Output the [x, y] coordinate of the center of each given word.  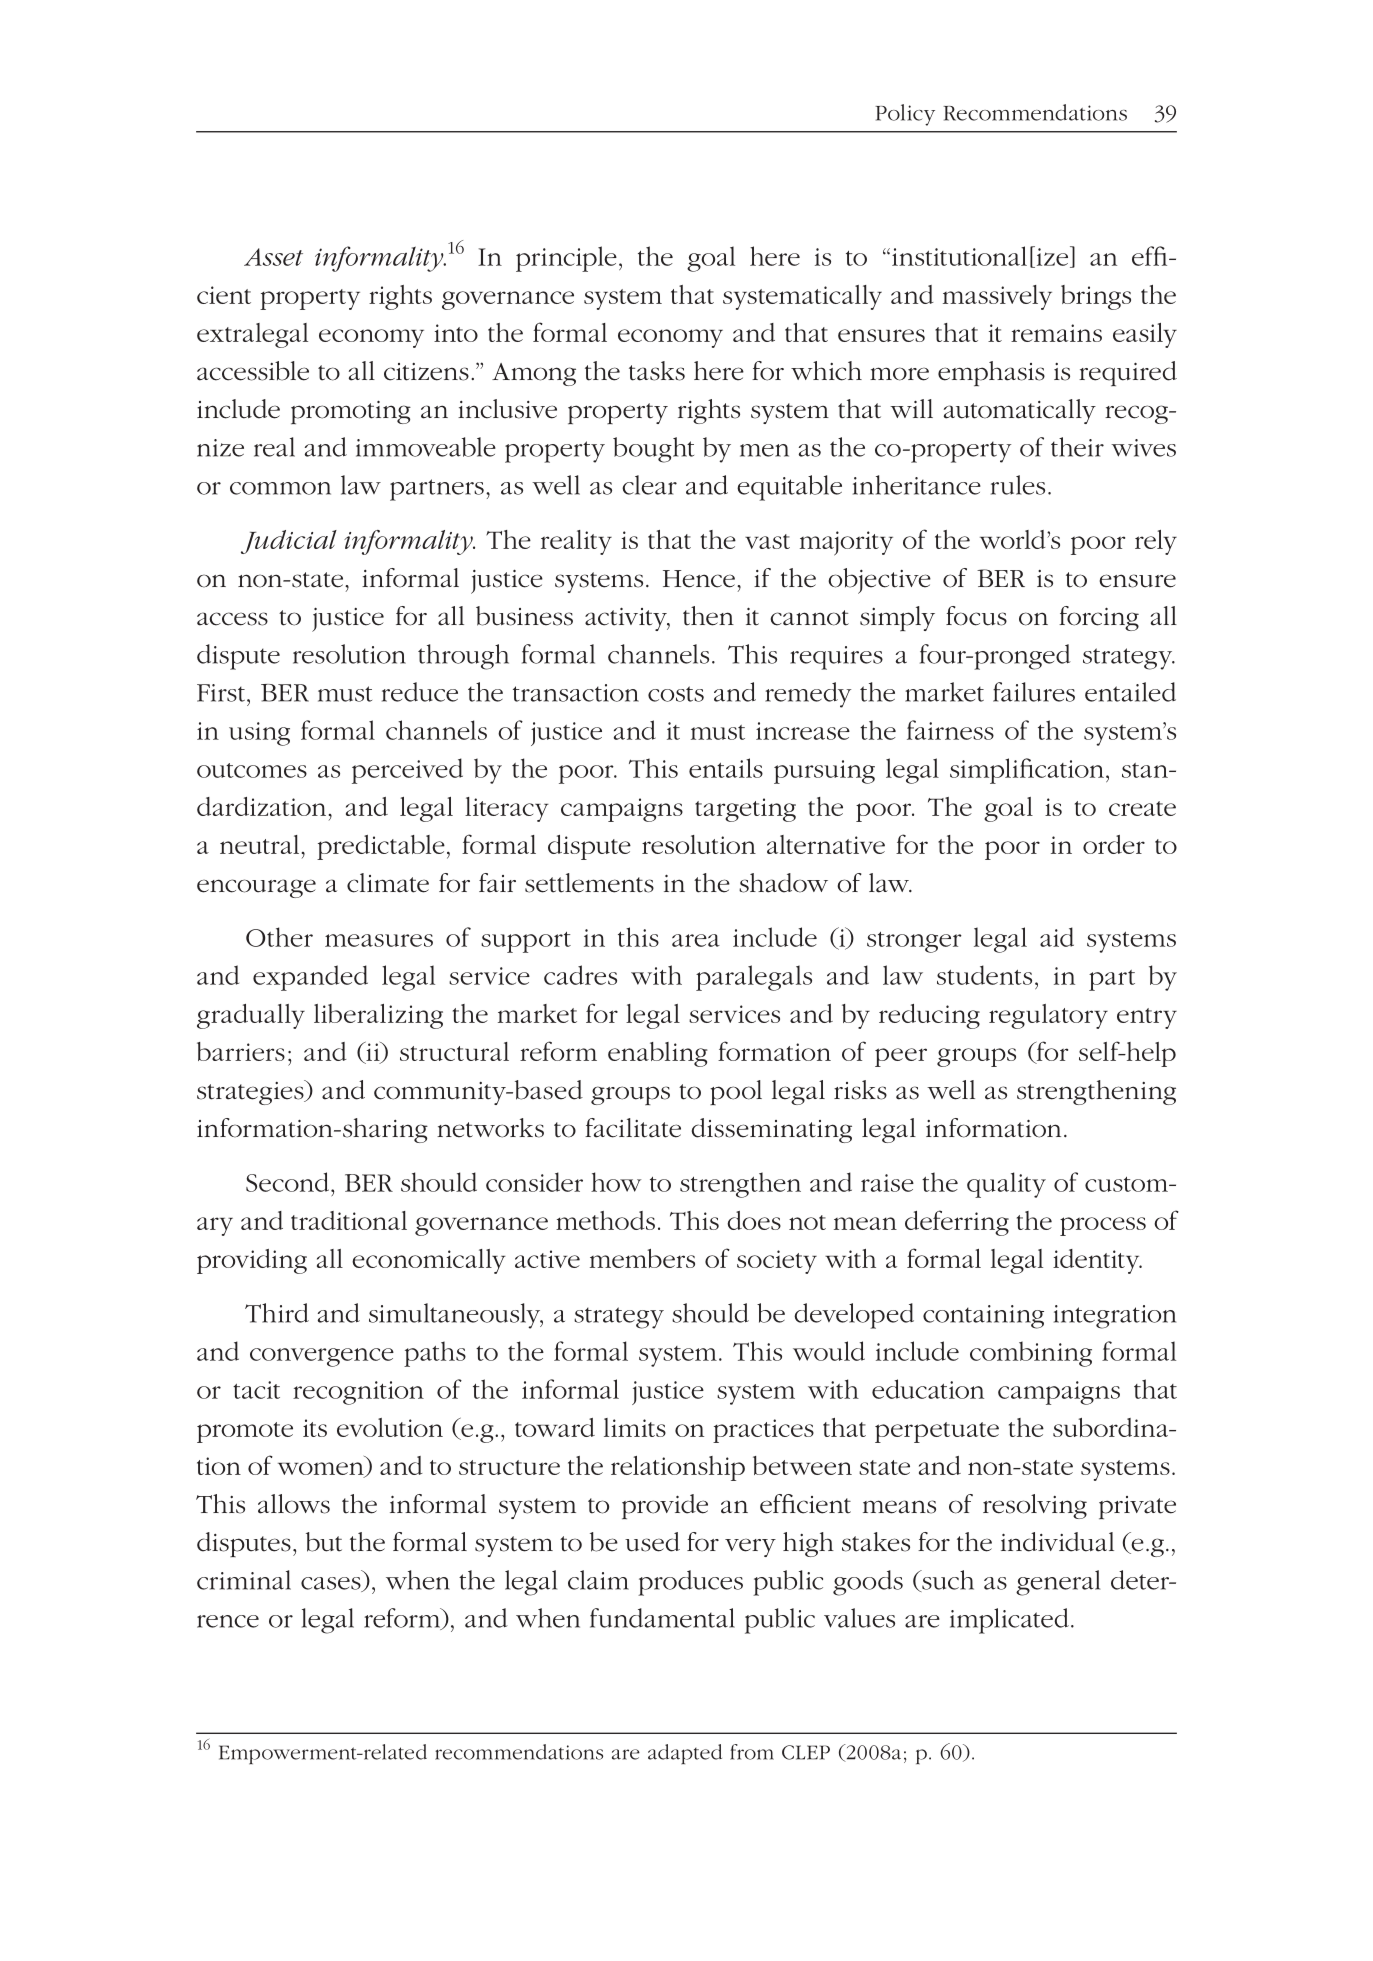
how [616, 1182]
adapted [685, 1754]
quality [1006, 1185]
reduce [420, 692]
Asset [273, 257]
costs [676, 694]
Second [287, 1182]
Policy [905, 115]
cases [332, 1584]
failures [1034, 692]
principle [566, 259]
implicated [1009, 1621]
